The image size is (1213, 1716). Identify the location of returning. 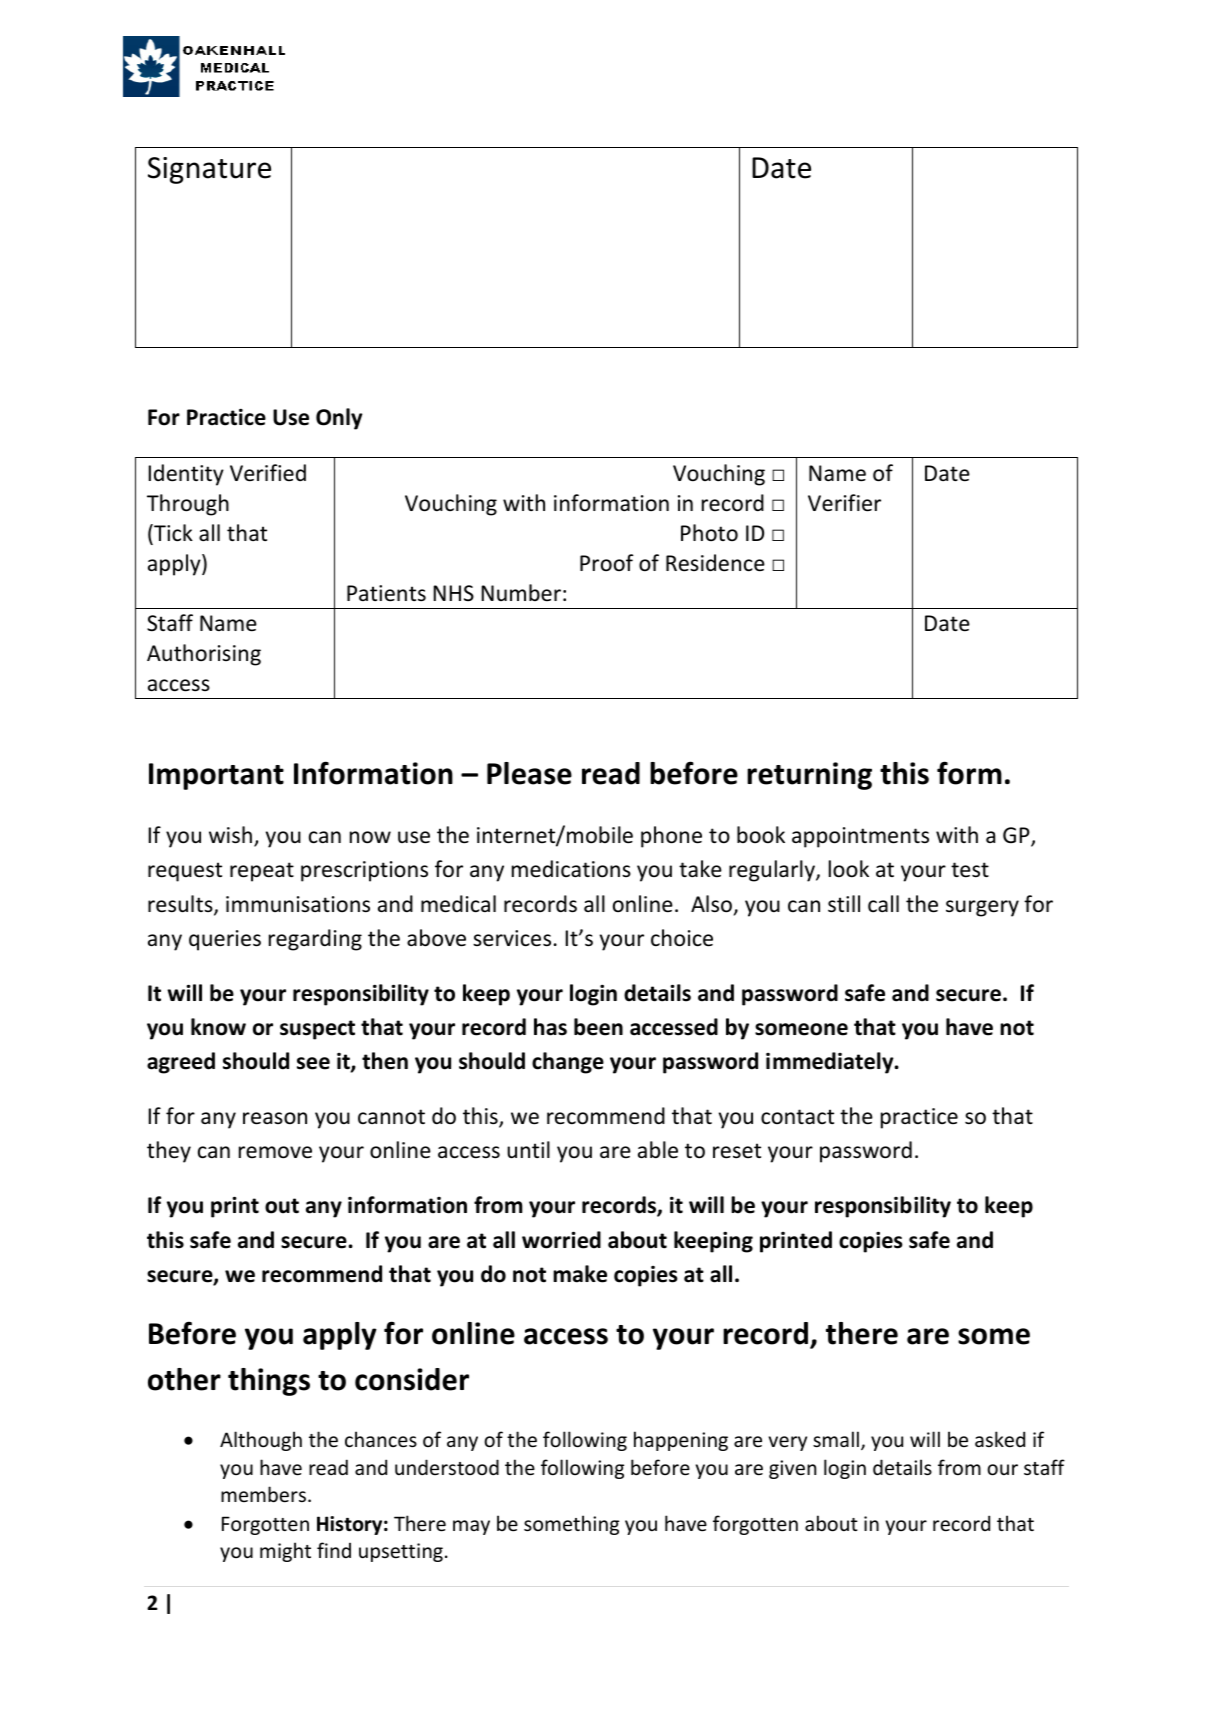
(809, 776).
